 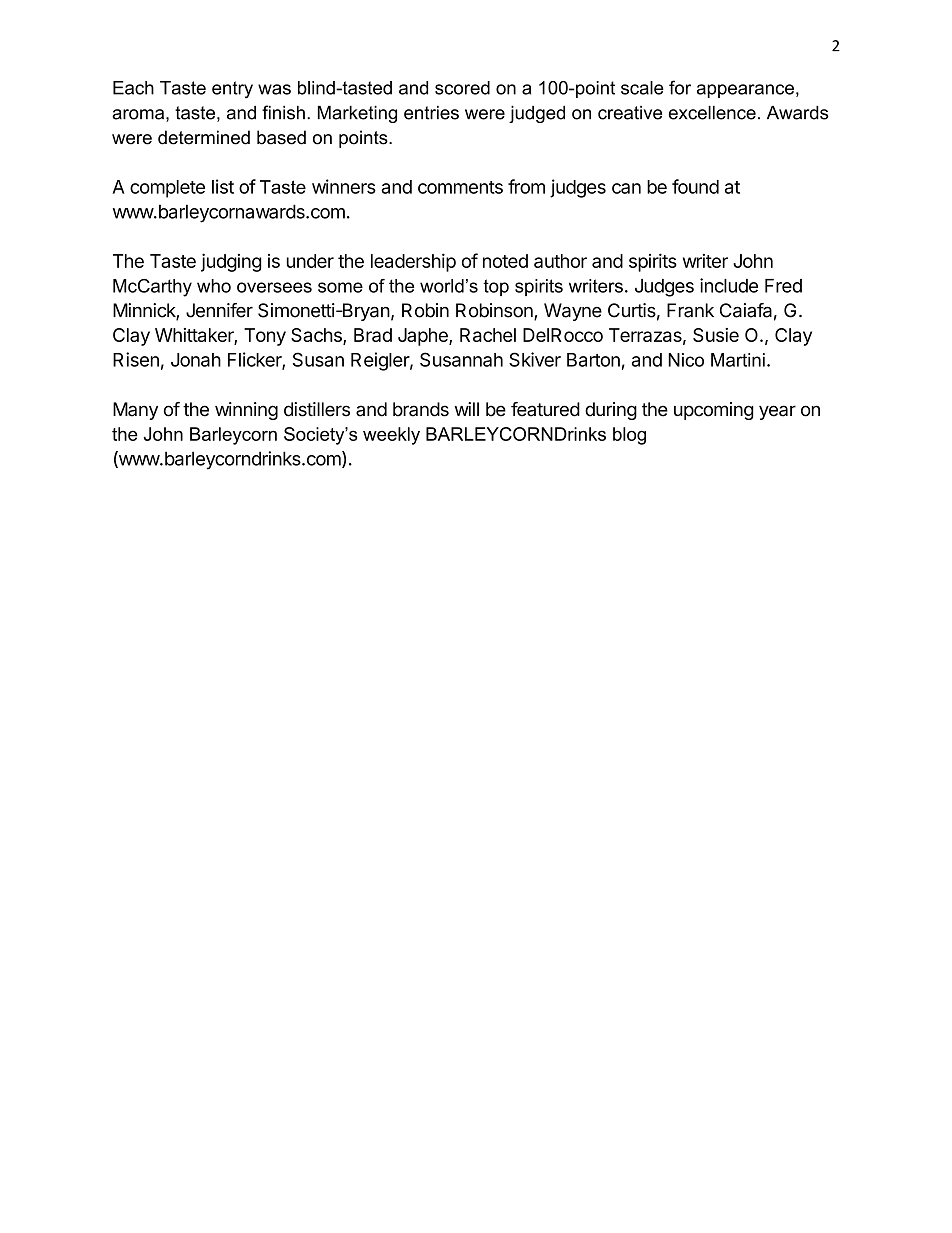 I want to click on comments, so click(x=460, y=187).
